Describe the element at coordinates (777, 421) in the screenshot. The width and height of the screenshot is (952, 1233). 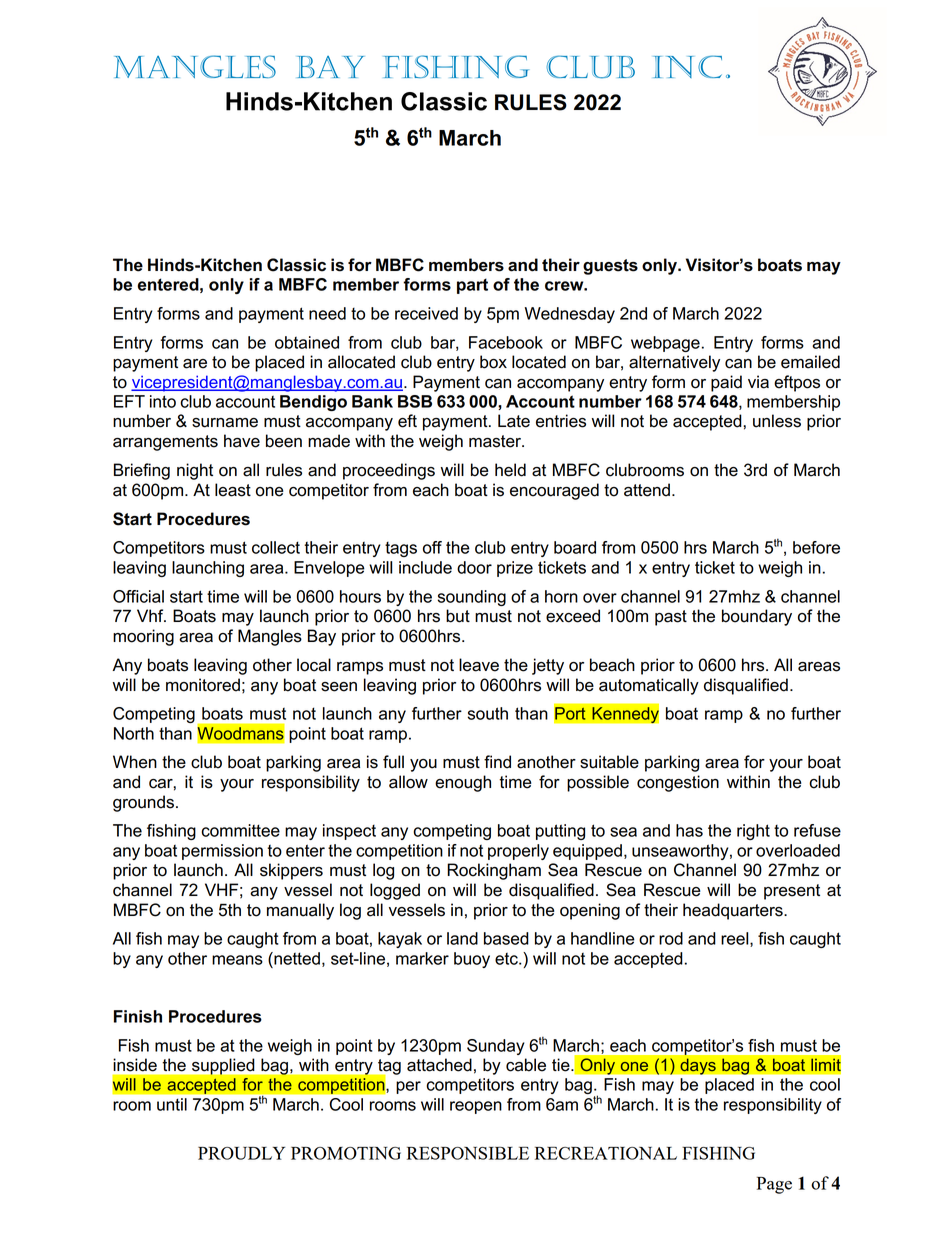
I see `unless` at that location.
